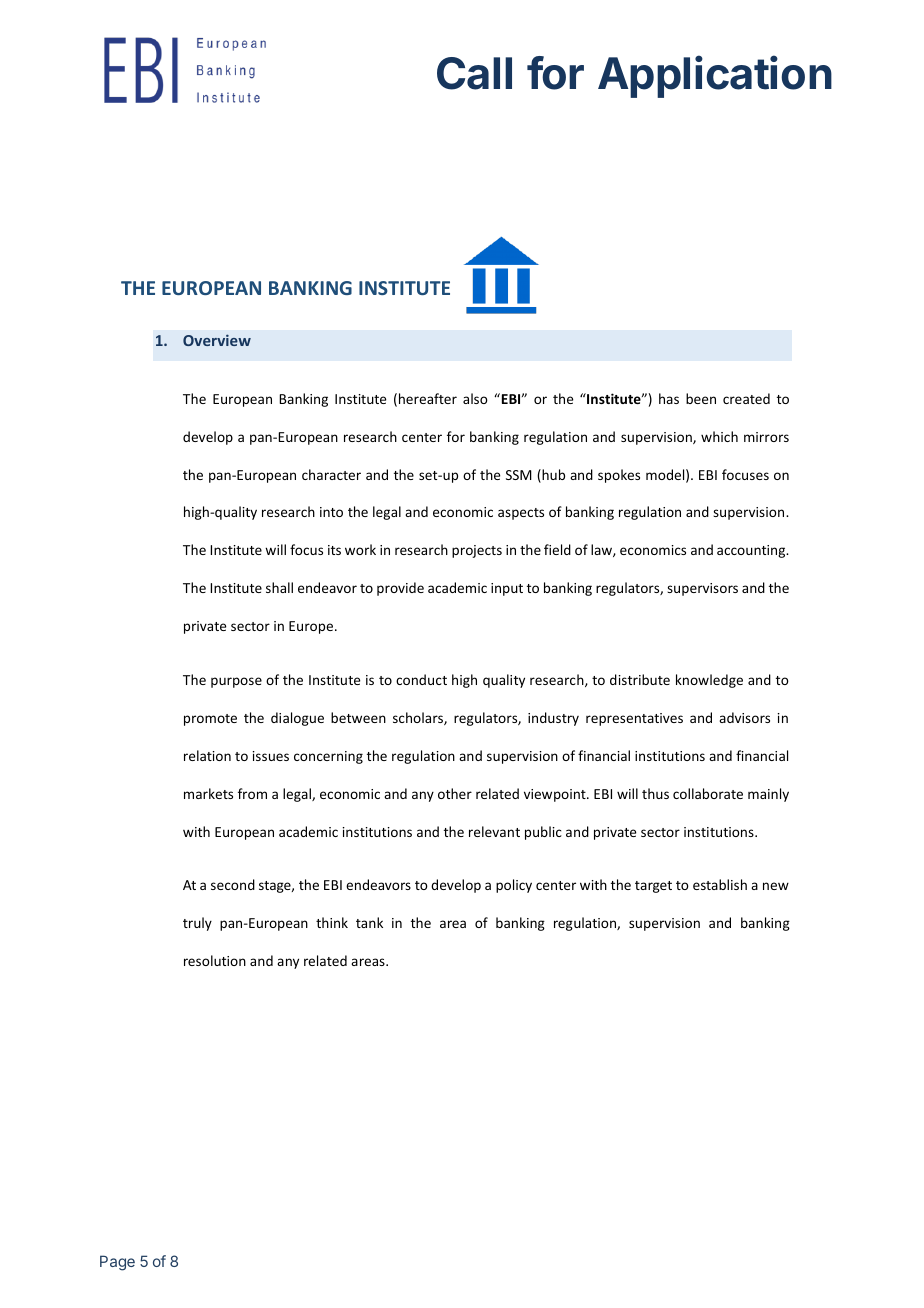  I want to click on knowledge, so click(709, 681).
